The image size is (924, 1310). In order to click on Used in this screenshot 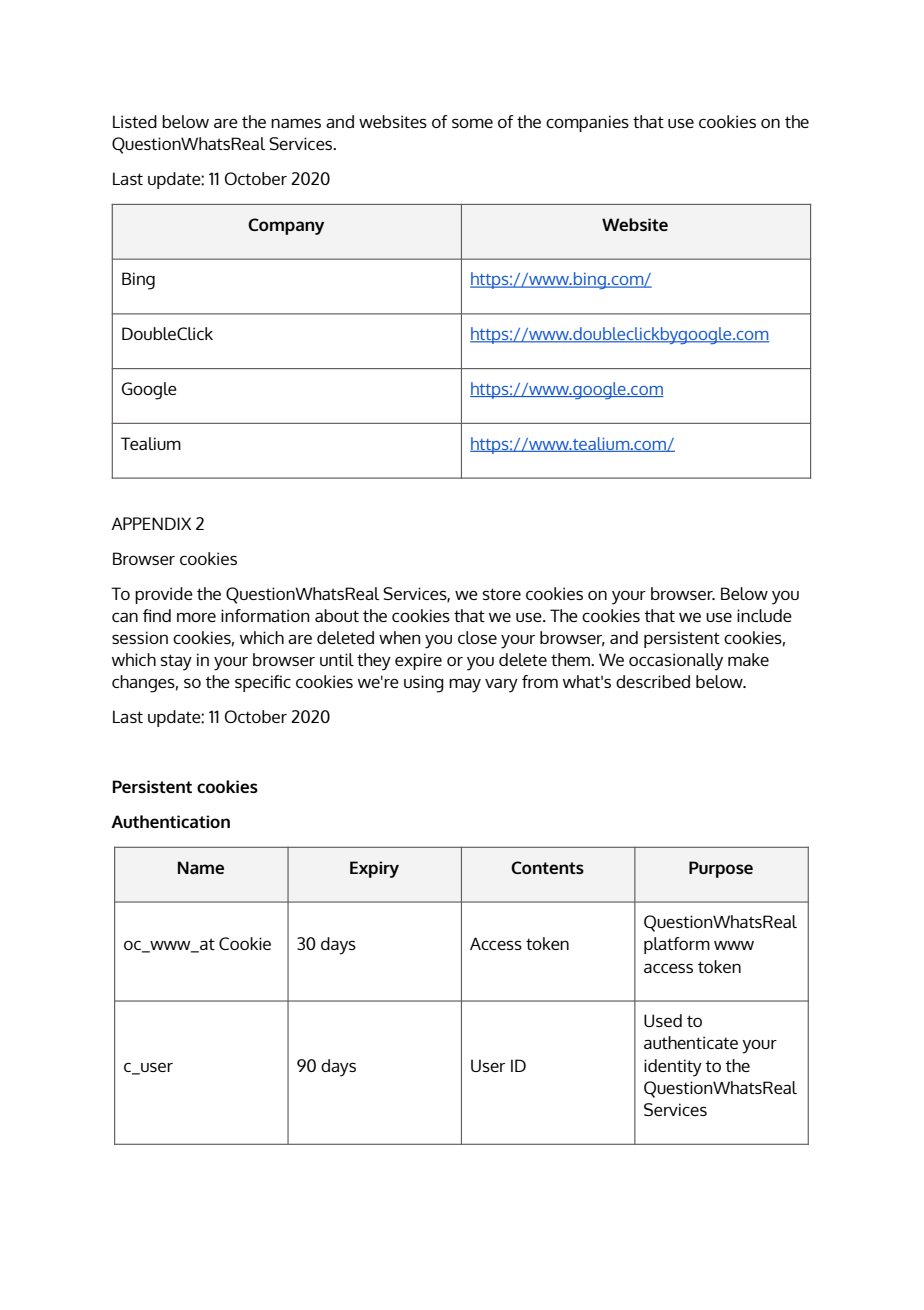, I will do `click(663, 1020)`.
